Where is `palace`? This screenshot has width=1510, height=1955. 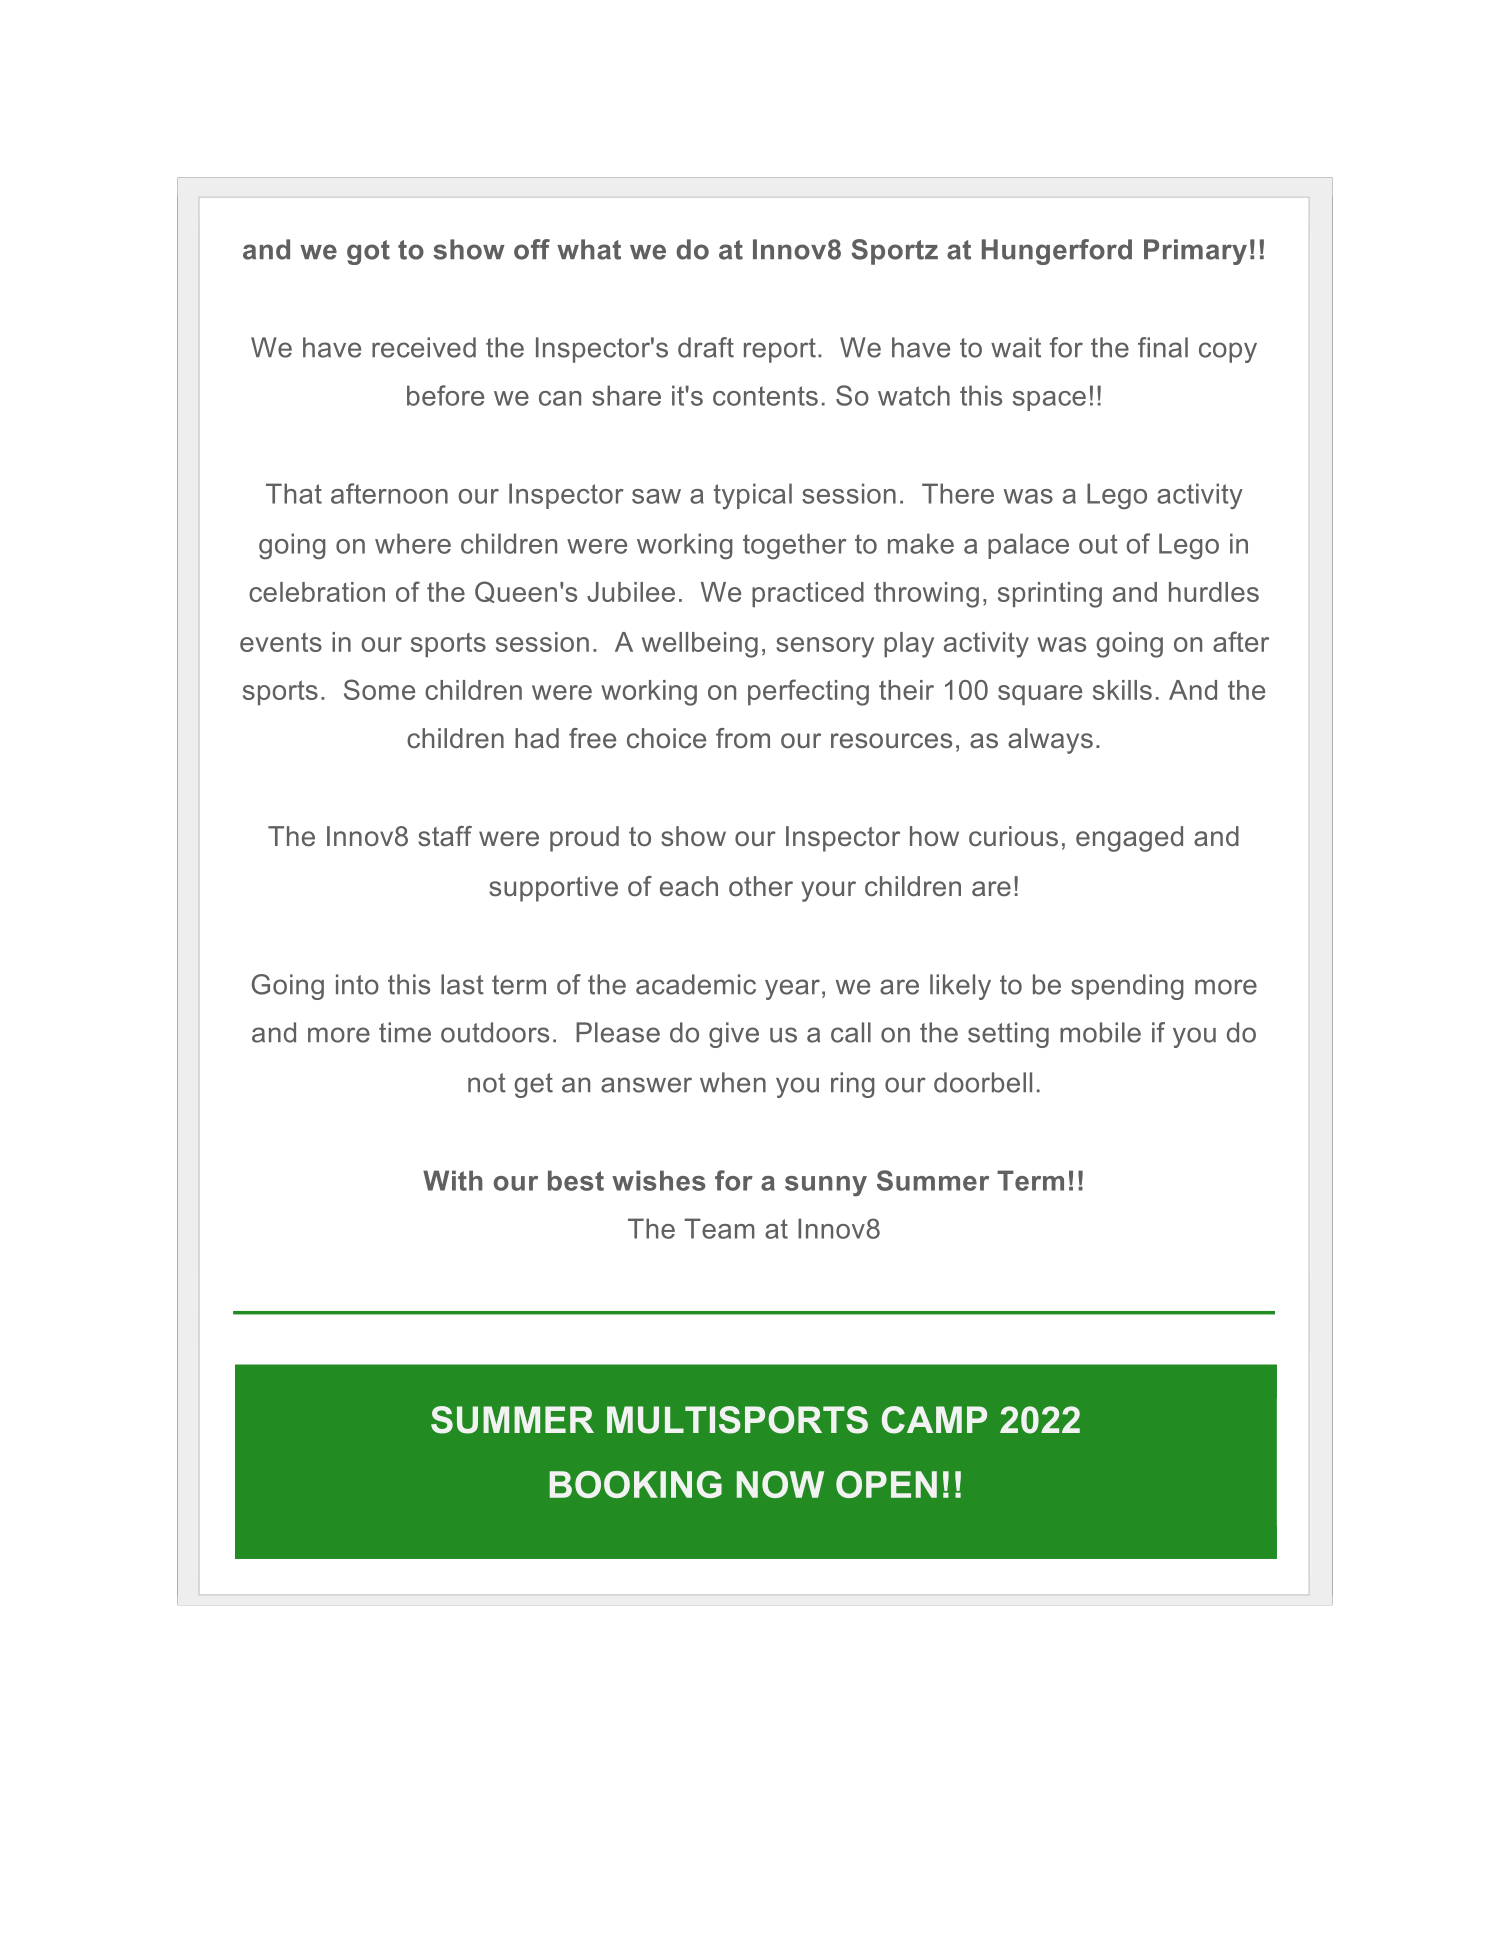 palace is located at coordinates (1028, 546).
